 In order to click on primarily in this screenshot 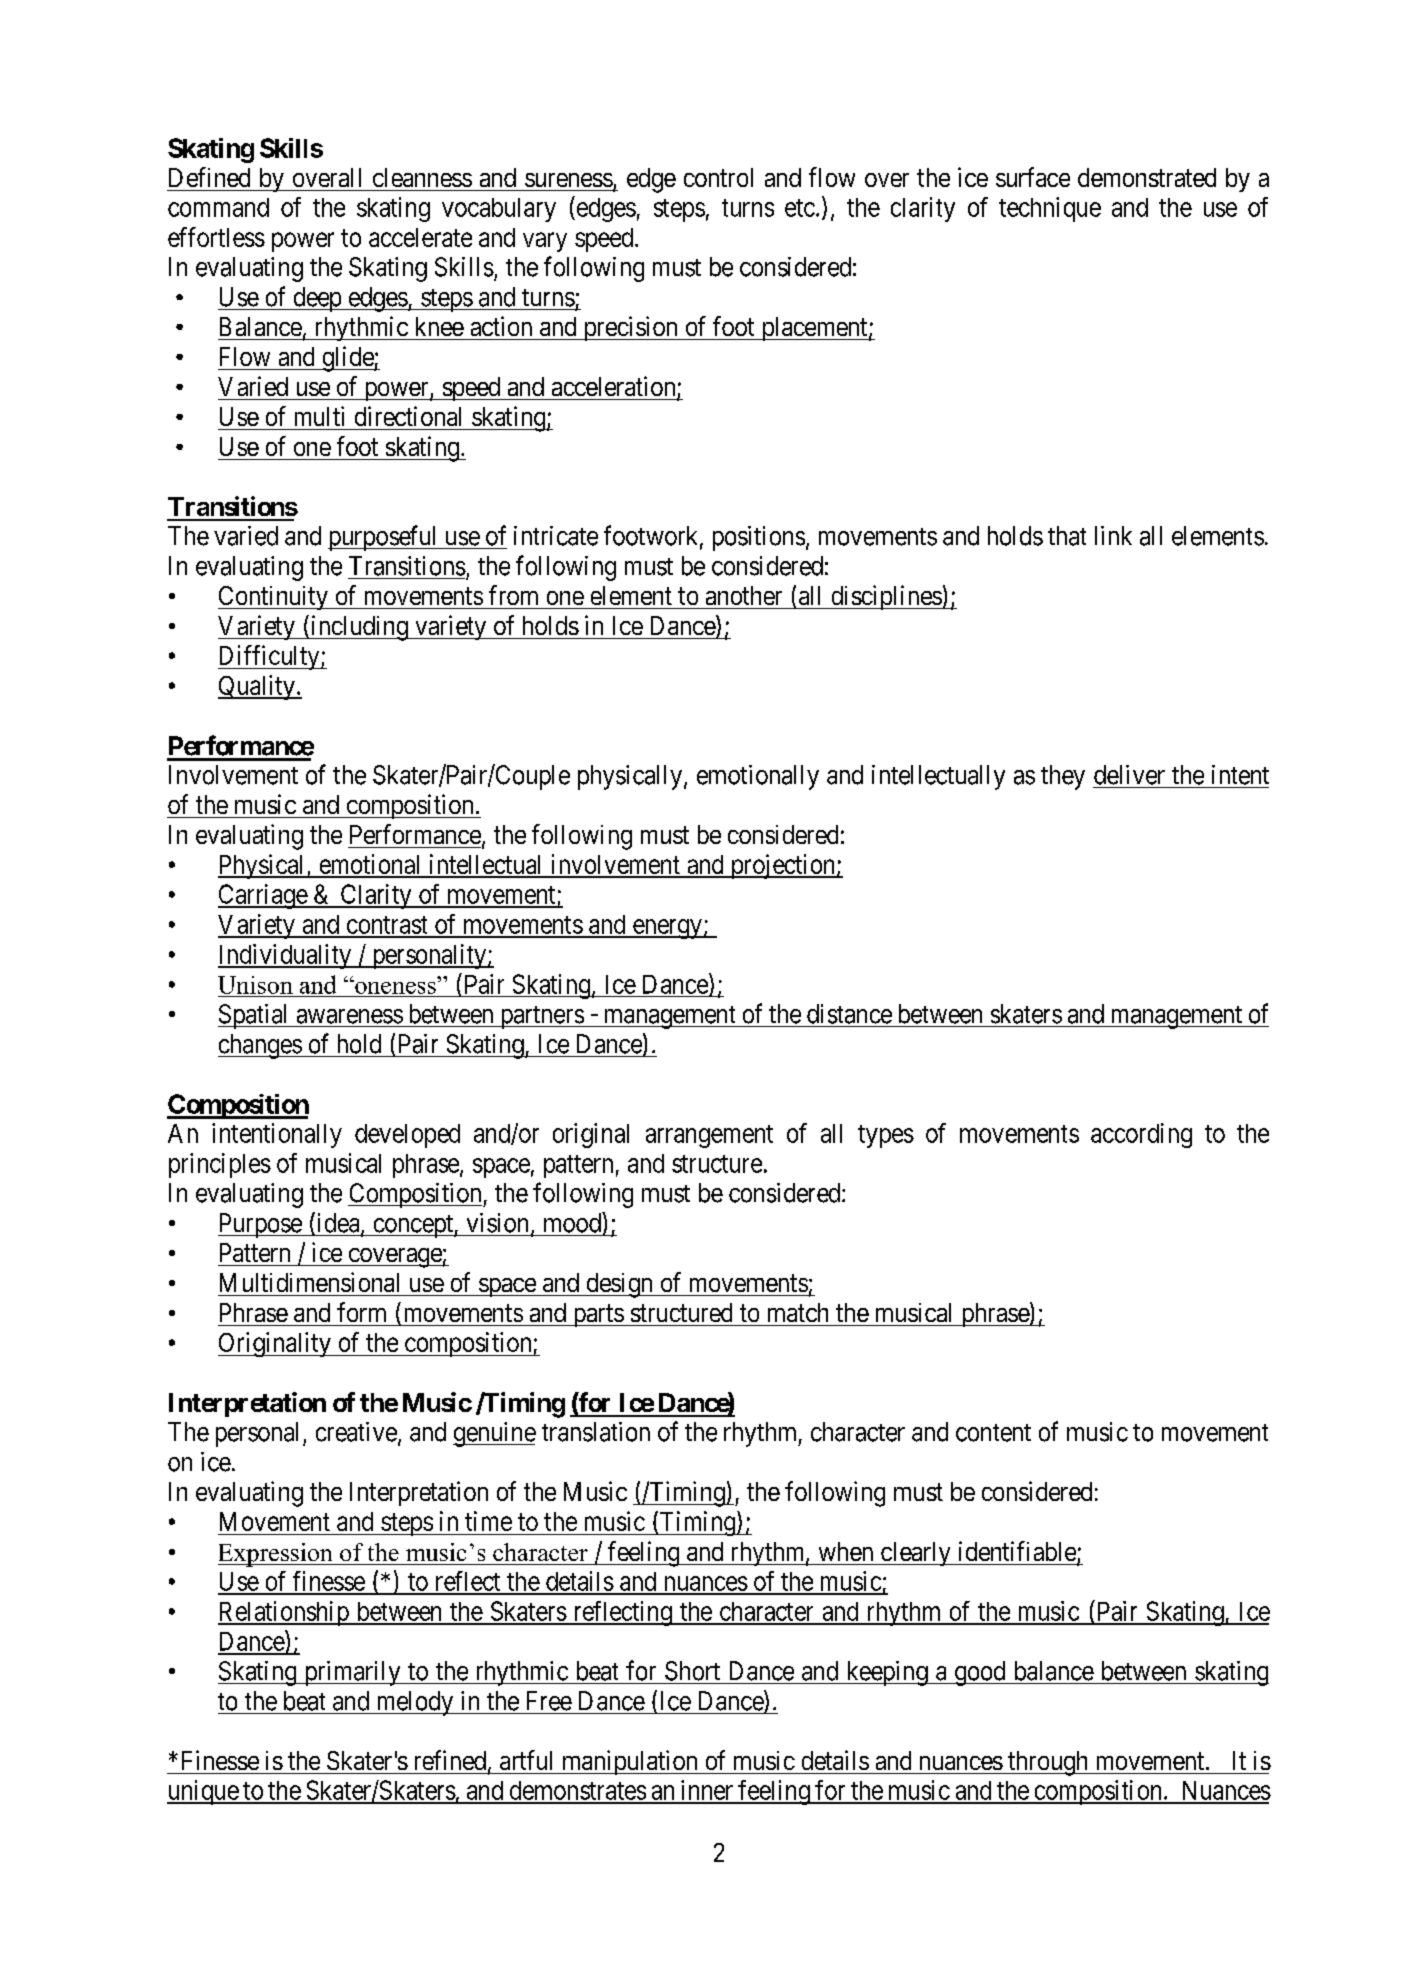, I will do `click(352, 1673)`.
